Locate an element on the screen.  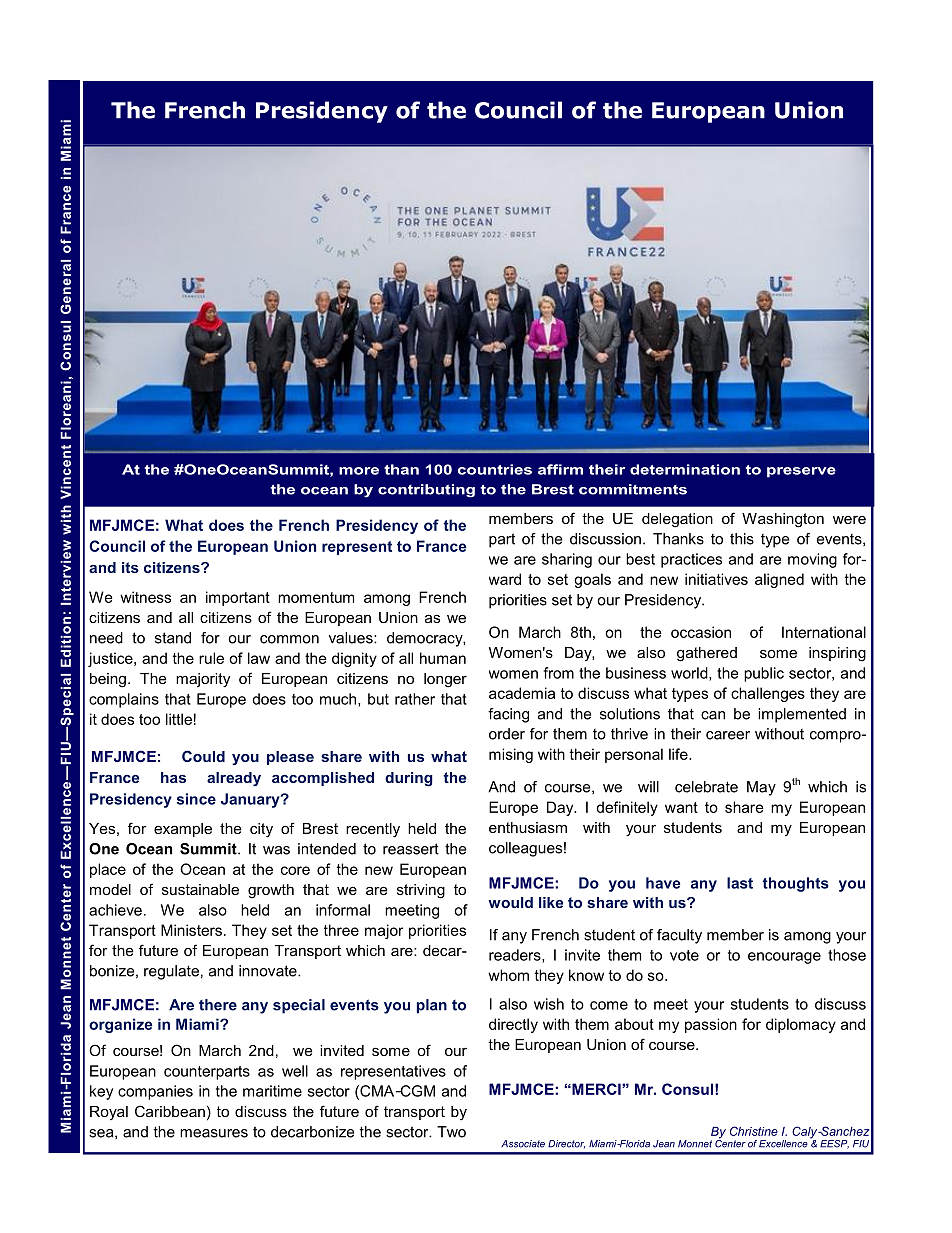
little is located at coordinates (179, 719).
